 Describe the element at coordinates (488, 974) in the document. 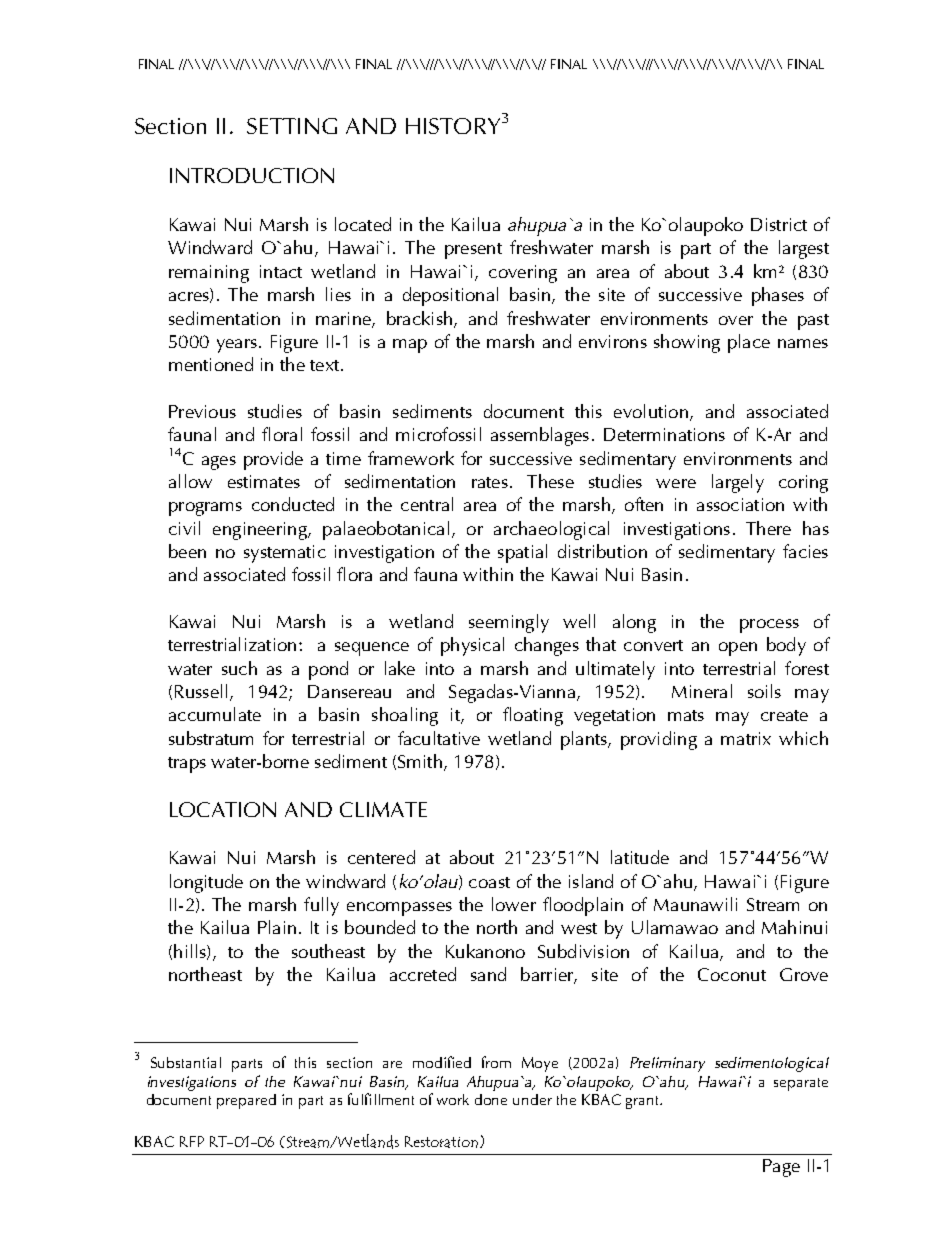

I see `sand` at that location.
